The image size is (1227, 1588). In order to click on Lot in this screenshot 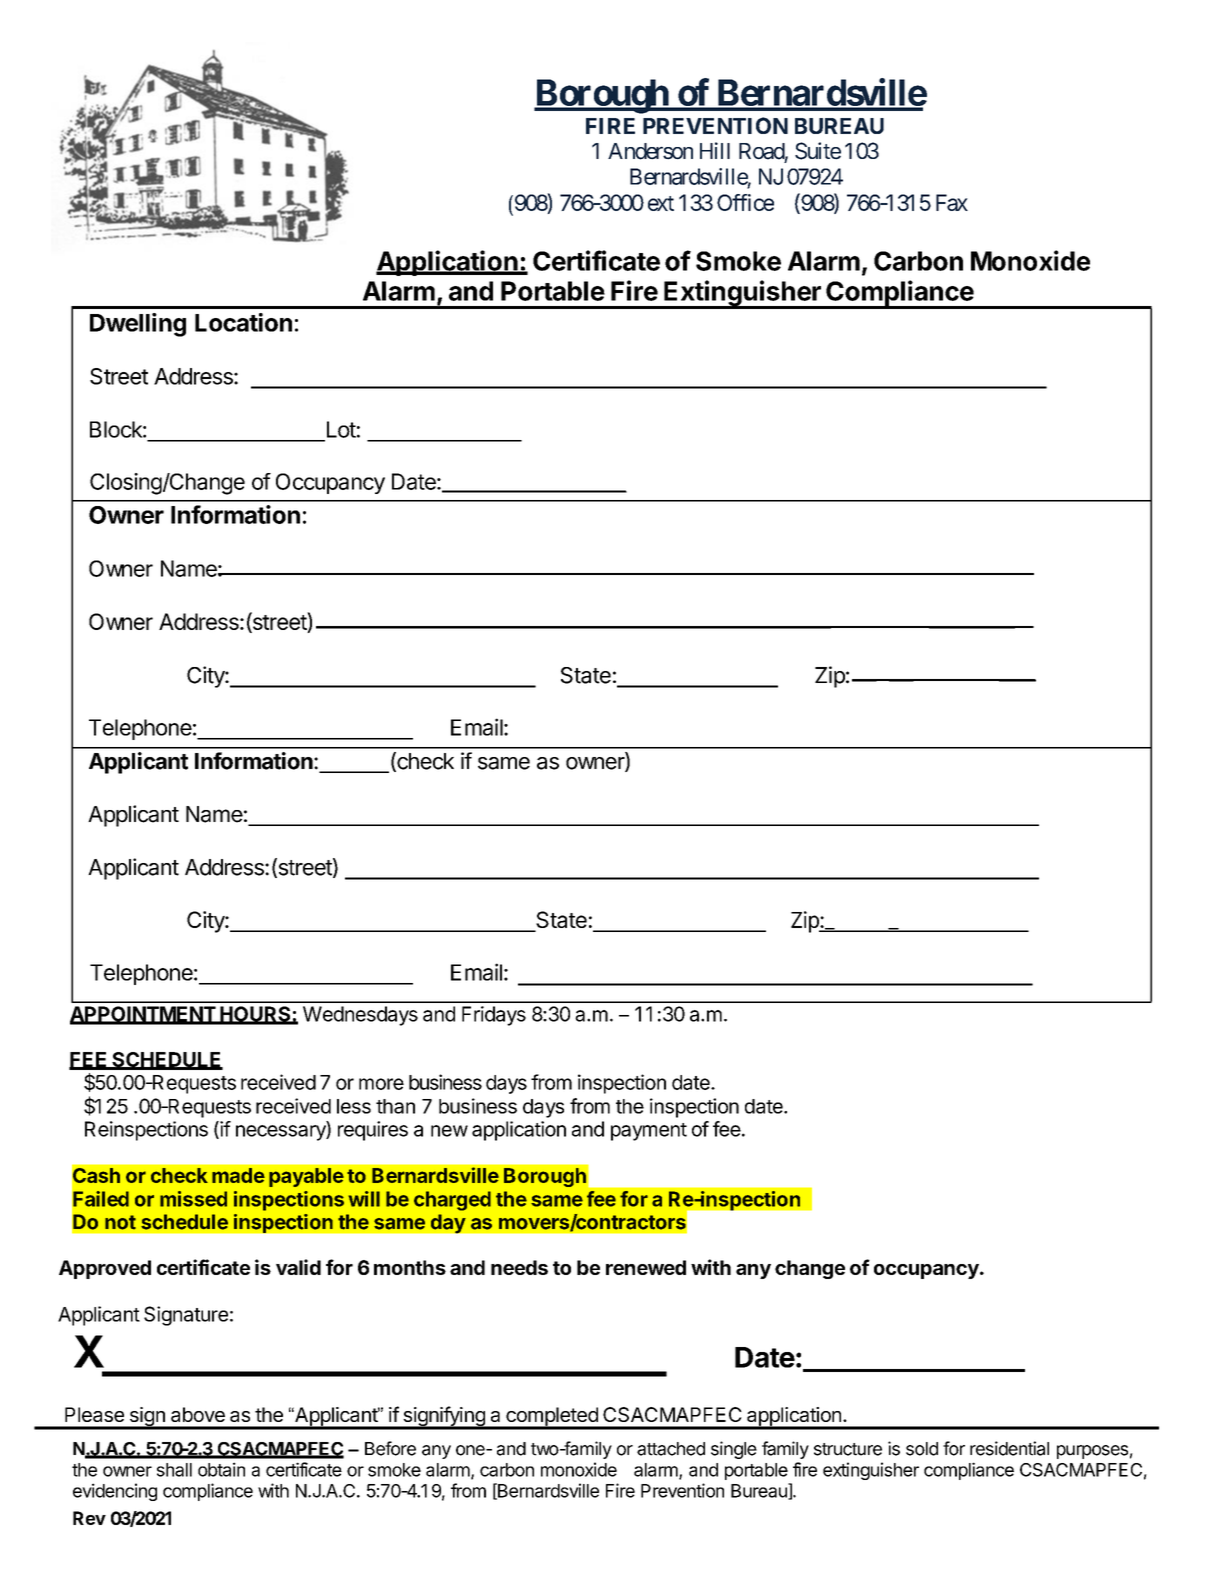, I will do `click(341, 429)`.
